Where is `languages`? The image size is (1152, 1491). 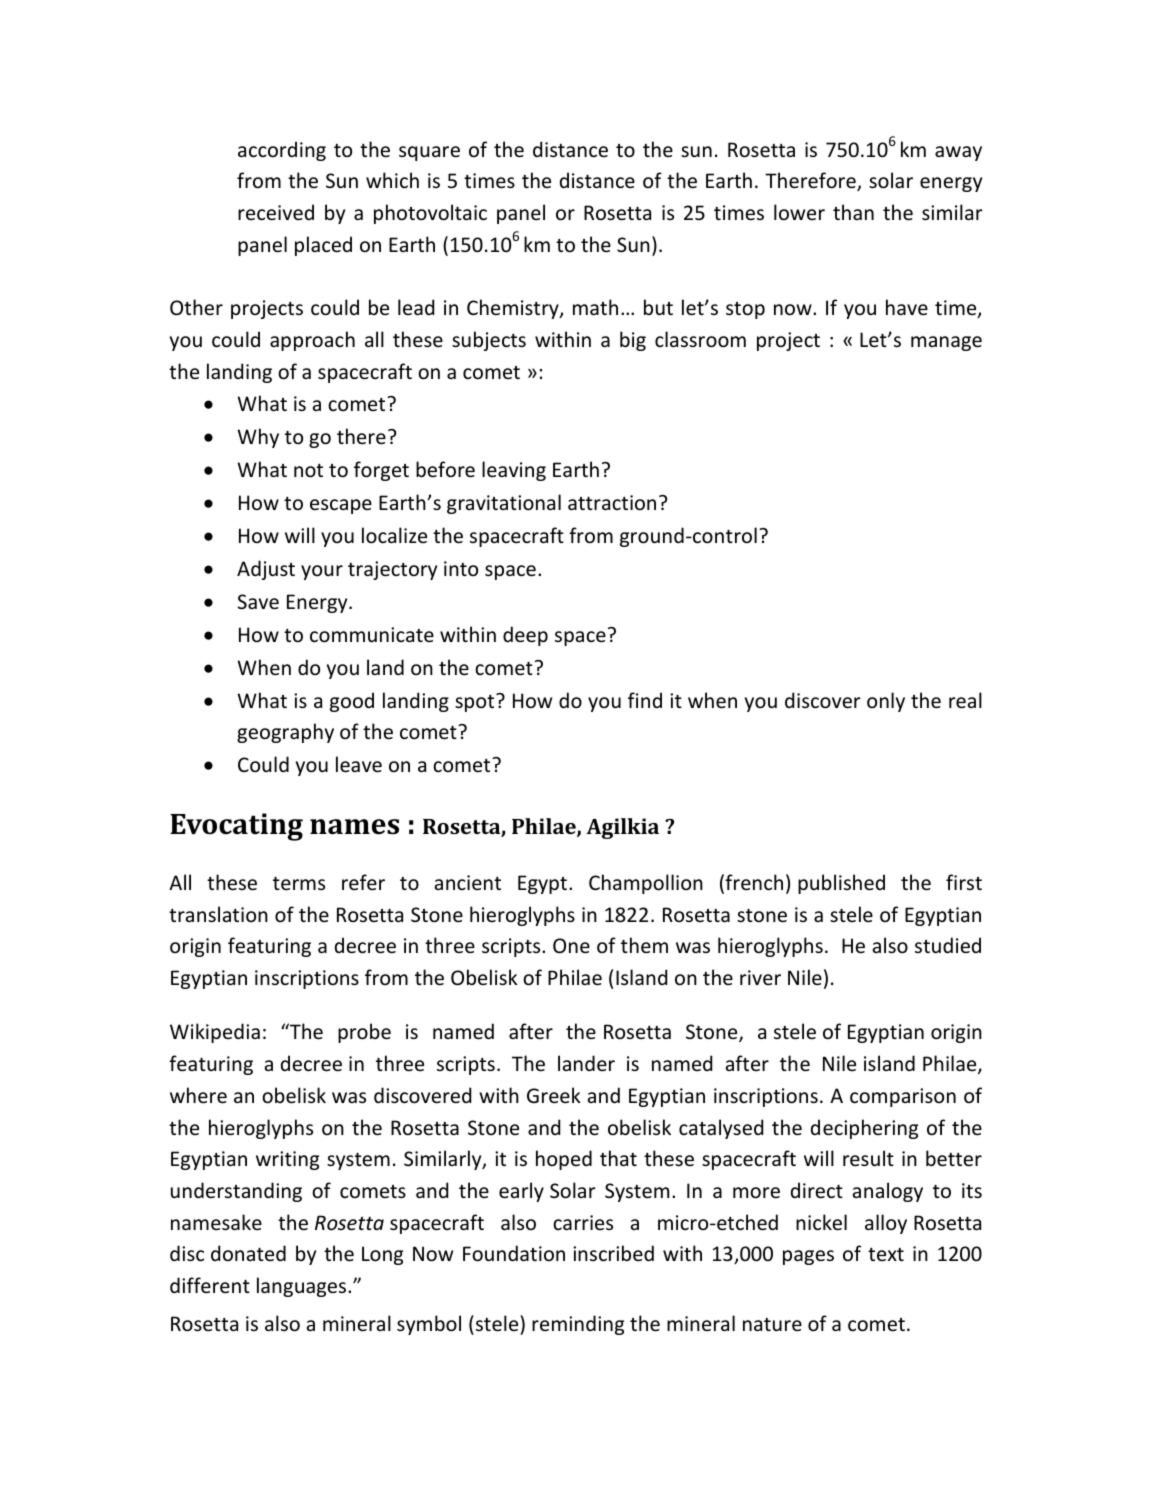 languages is located at coordinates (303, 1287).
